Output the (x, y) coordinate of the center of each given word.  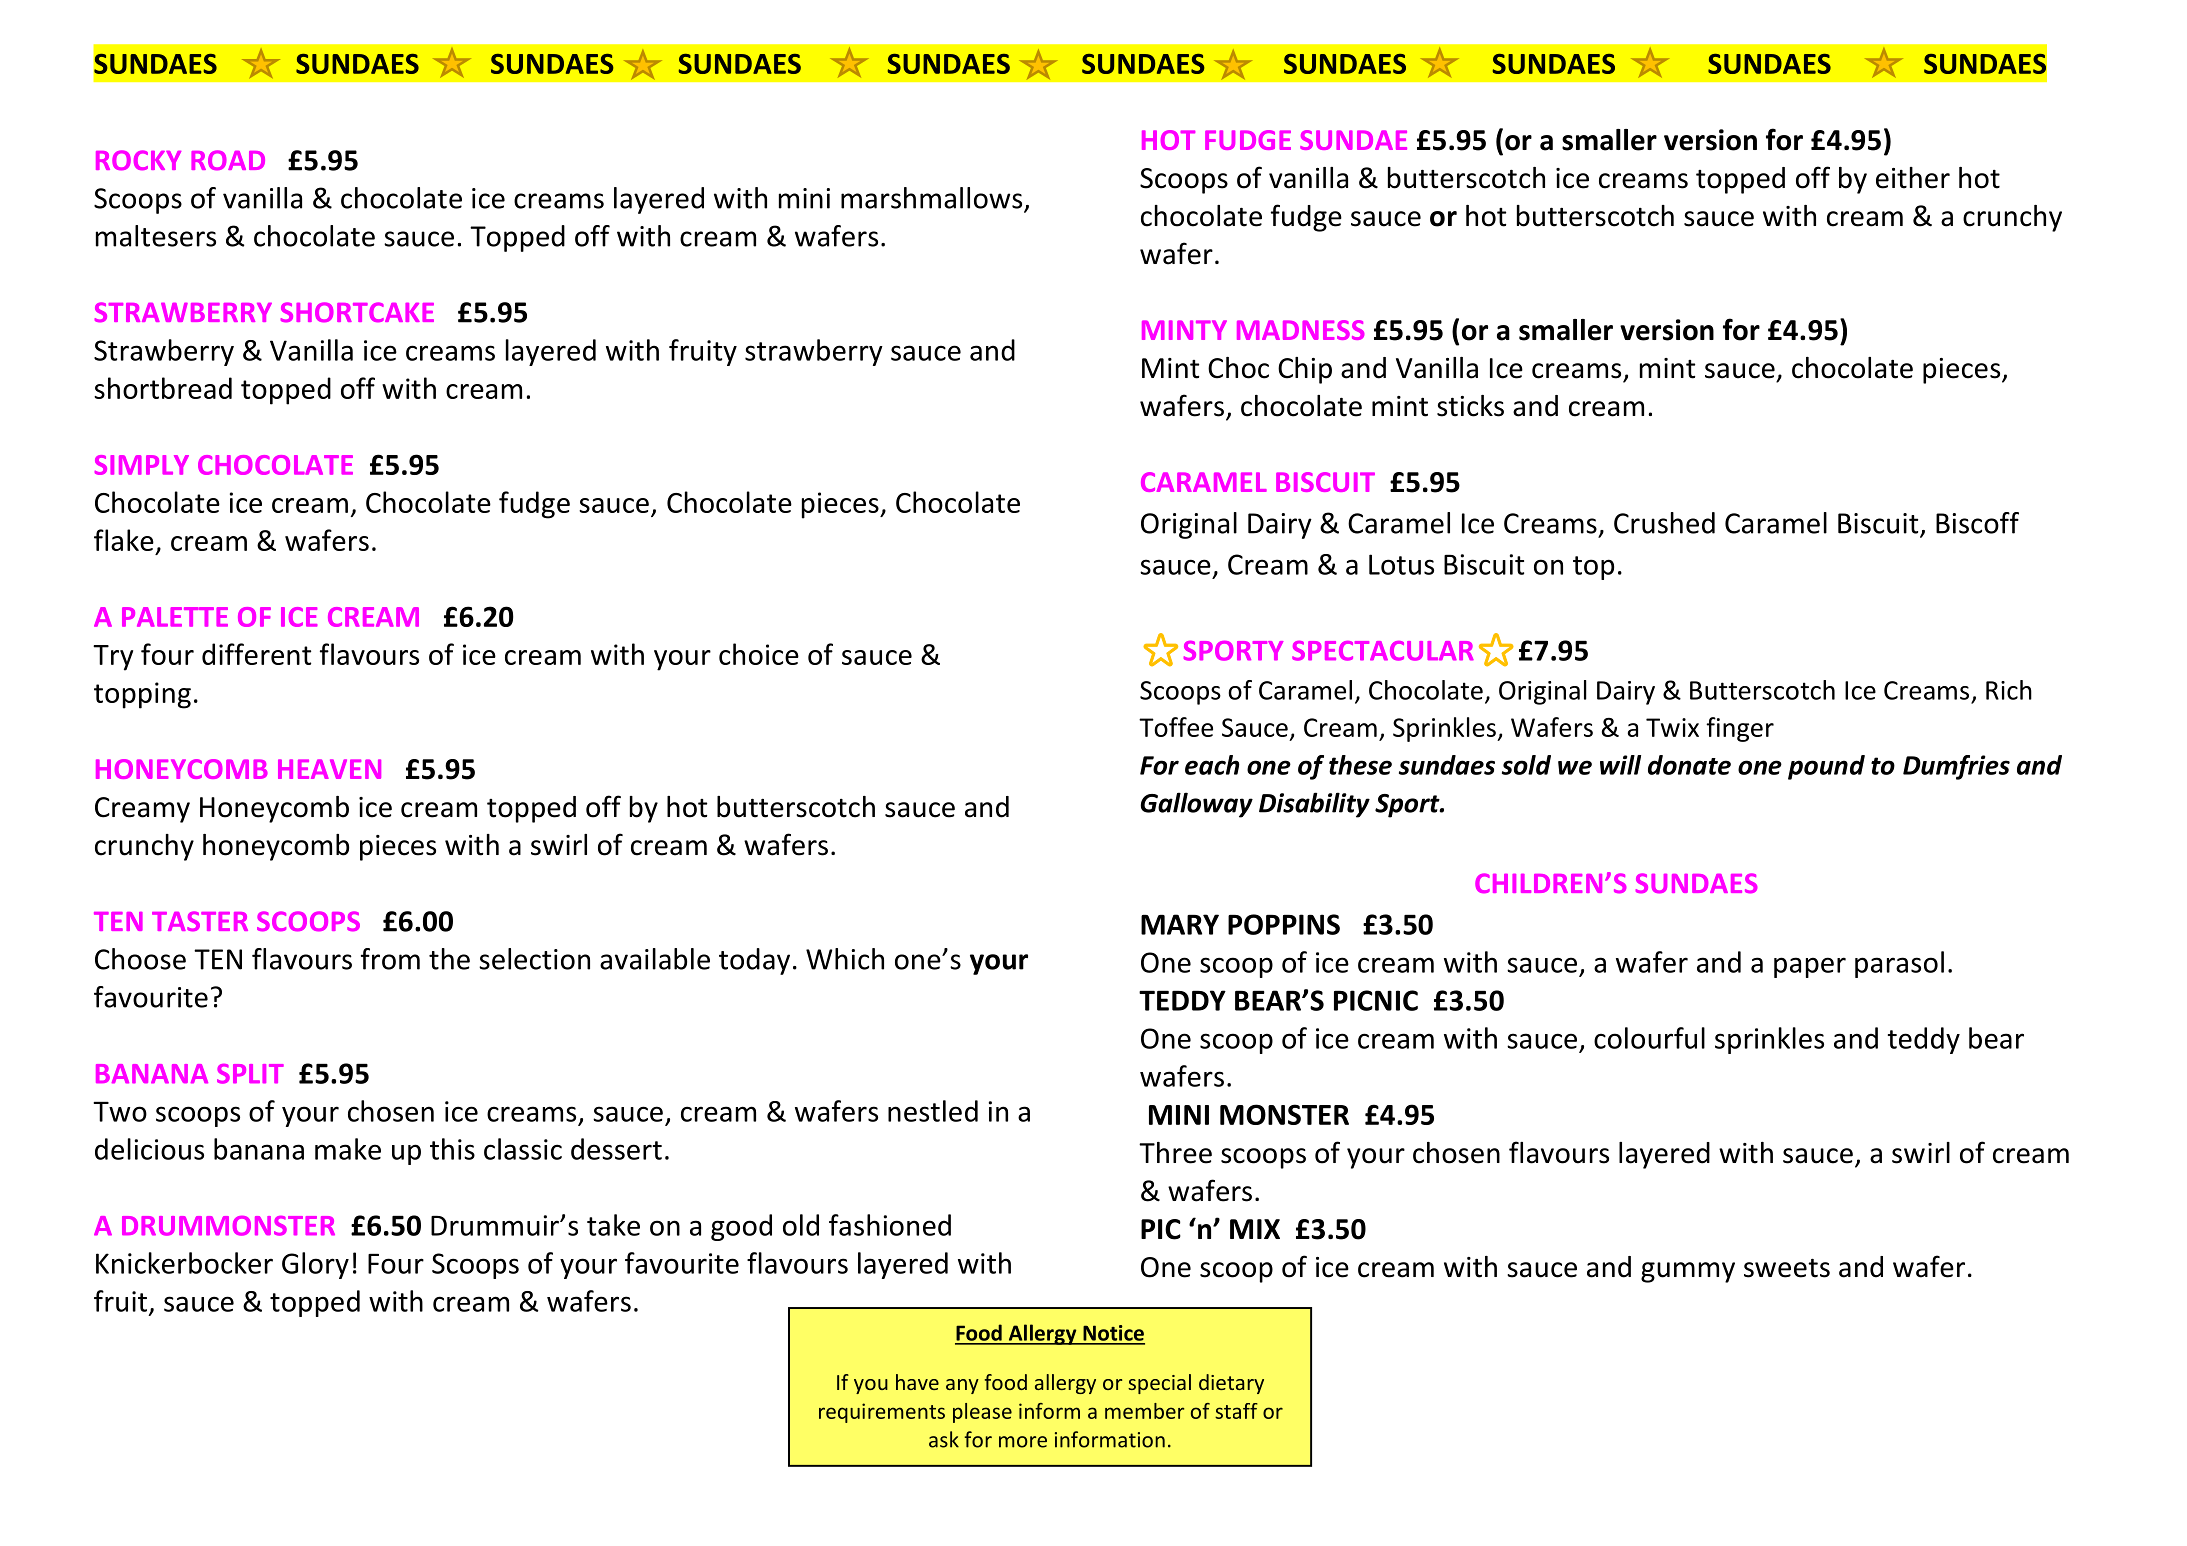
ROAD (228, 160)
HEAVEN (329, 769)
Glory (315, 1265)
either (1913, 178)
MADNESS (1300, 330)
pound (1826, 767)
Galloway (1197, 805)
